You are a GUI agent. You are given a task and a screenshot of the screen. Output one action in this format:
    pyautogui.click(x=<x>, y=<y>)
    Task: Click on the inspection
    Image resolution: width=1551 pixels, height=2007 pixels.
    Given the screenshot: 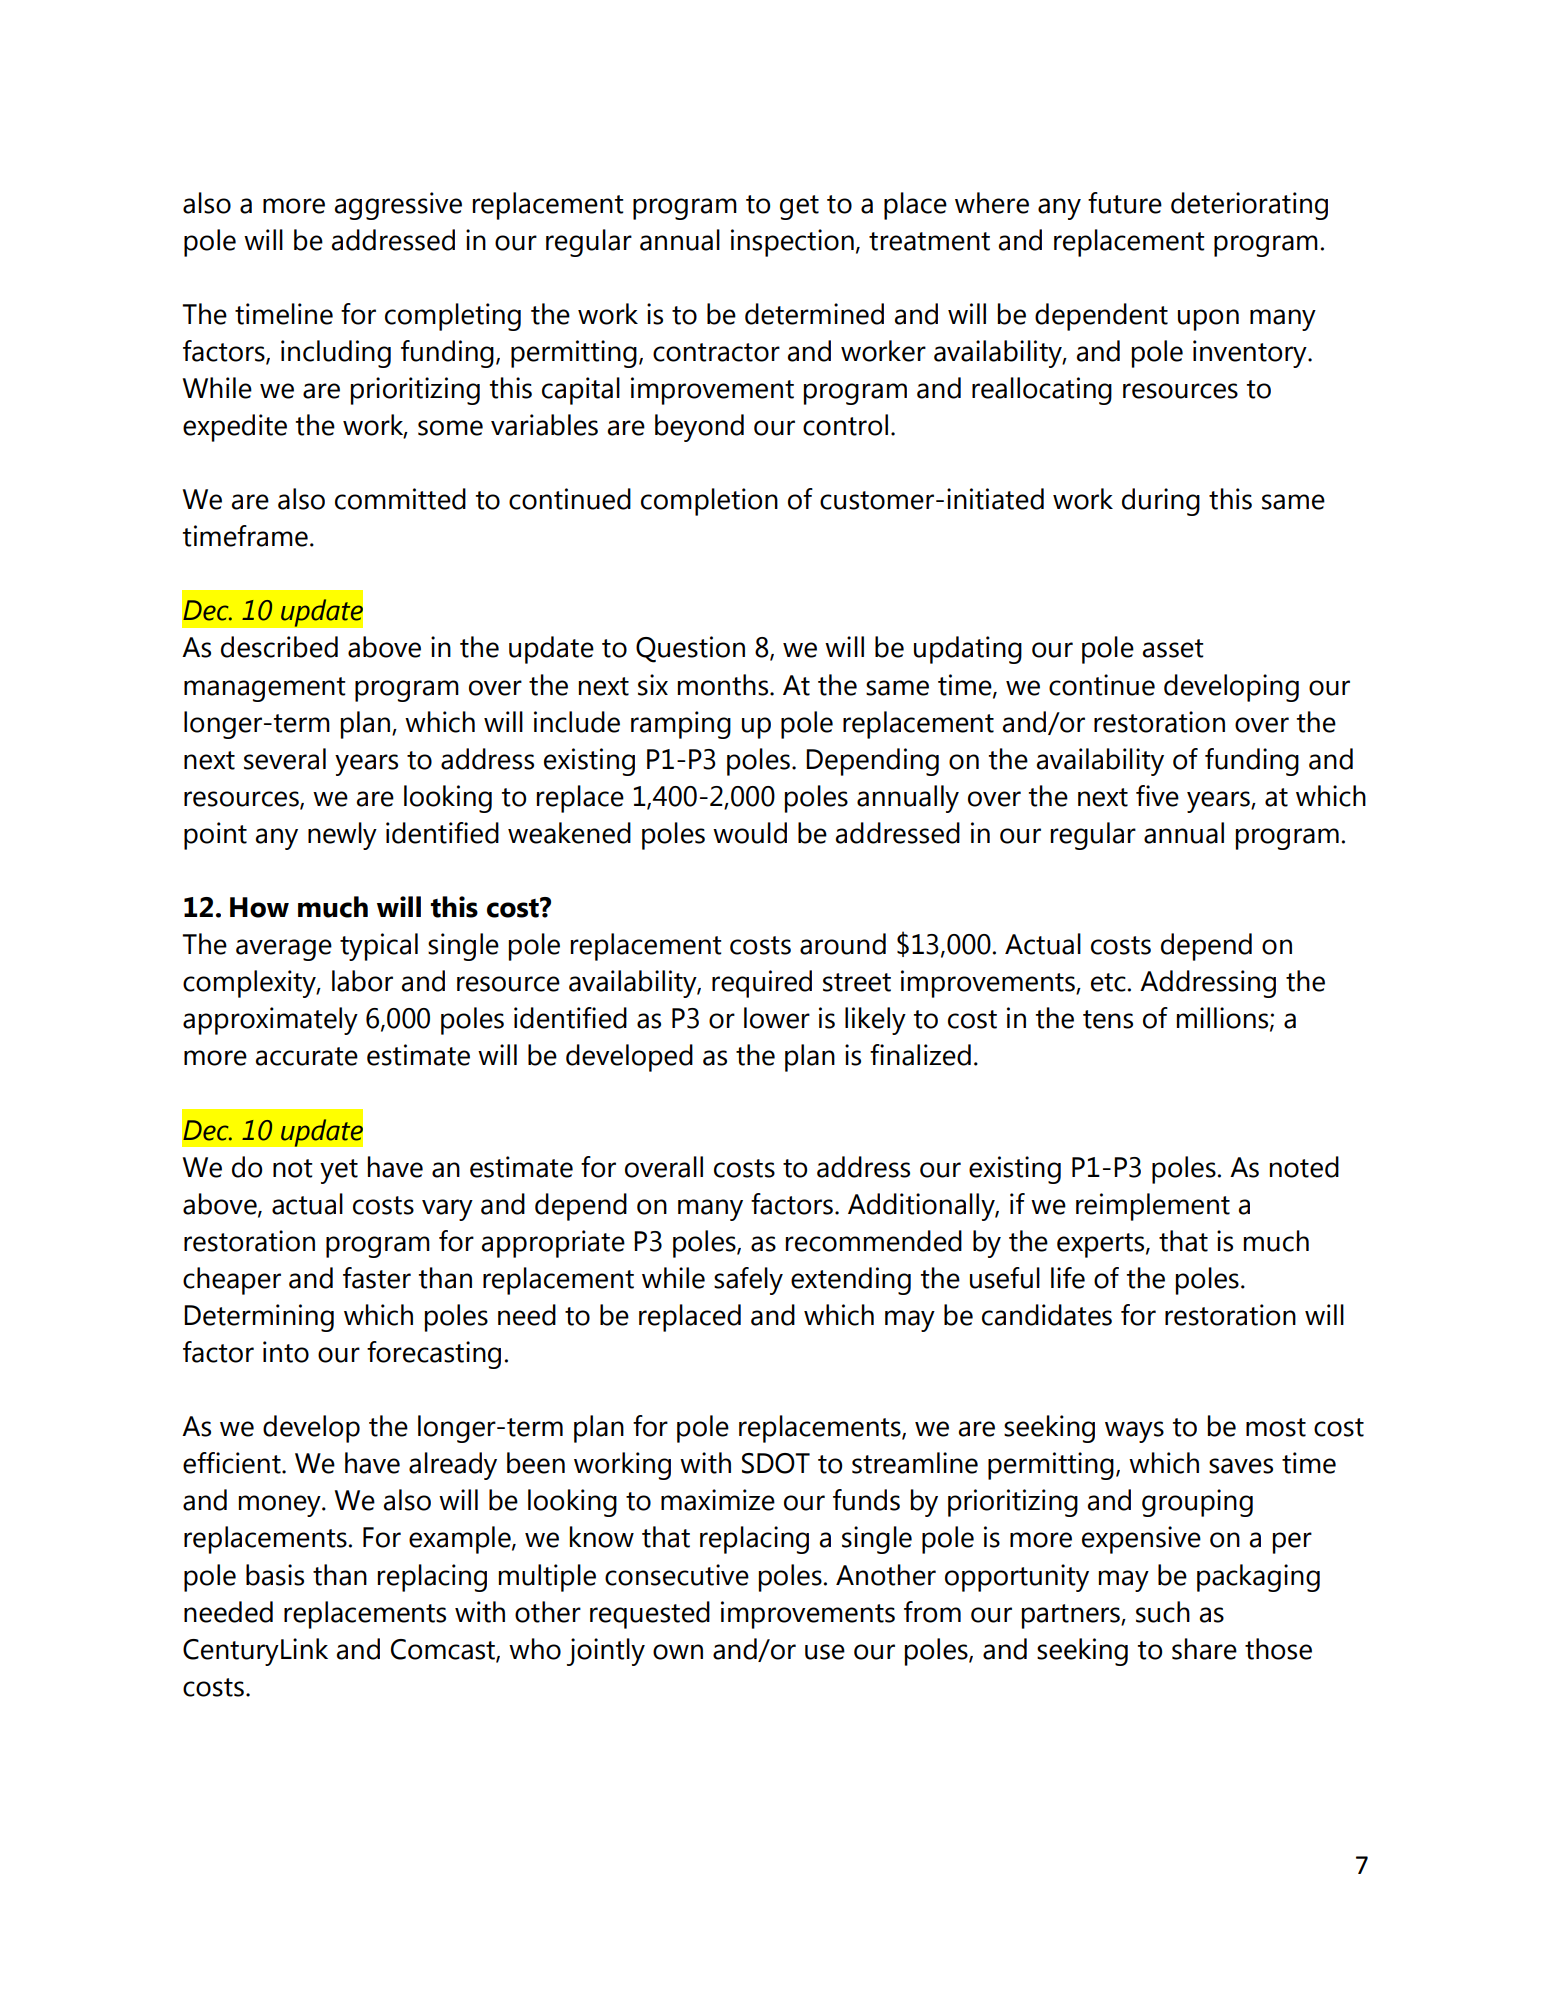 What is the action you would take?
    pyautogui.click(x=792, y=243)
